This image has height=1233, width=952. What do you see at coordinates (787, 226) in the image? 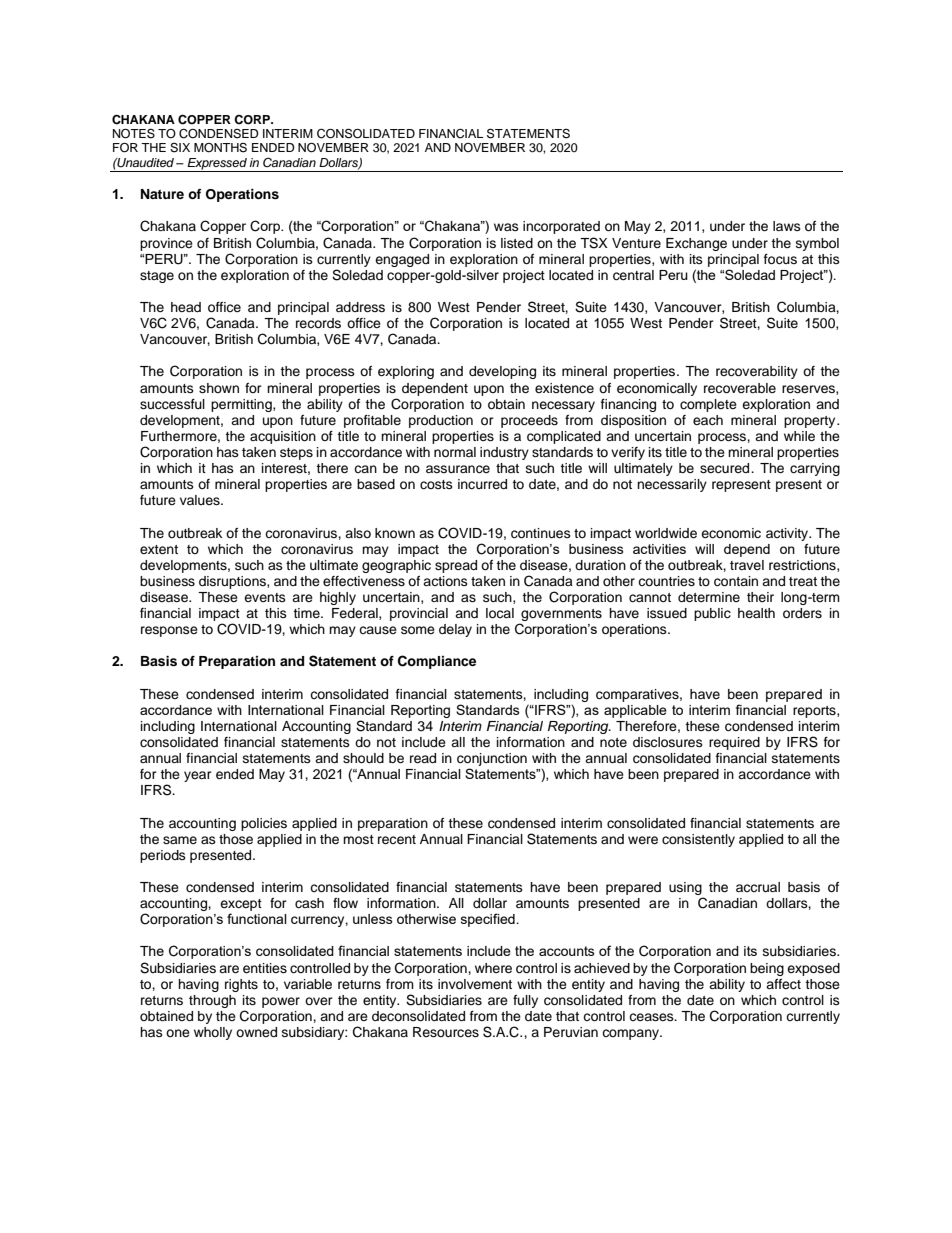
I see `laws` at bounding box center [787, 226].
